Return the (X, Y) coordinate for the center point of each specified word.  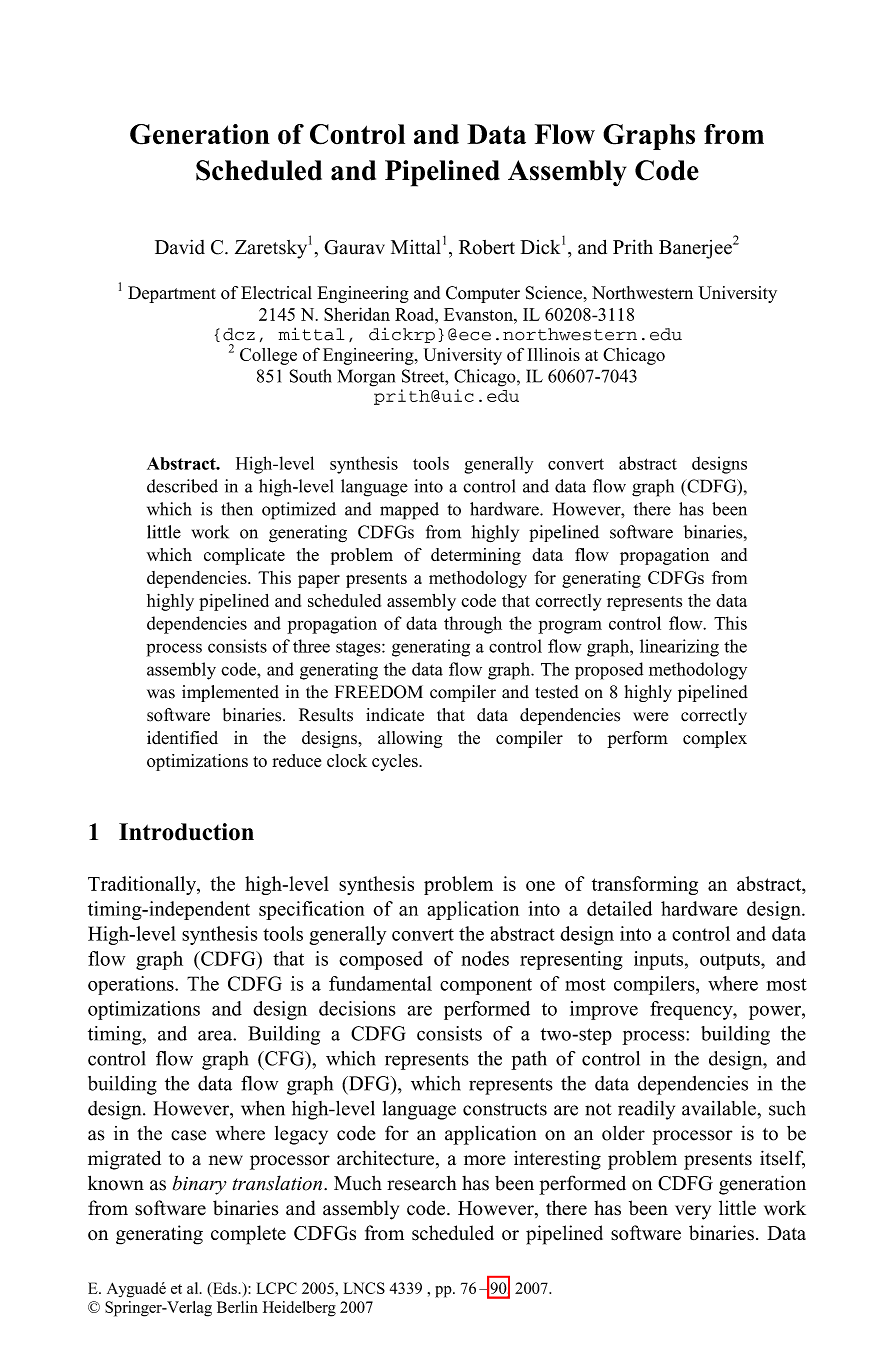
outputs (731, 961)
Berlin (237, 1307)
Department (172, 294)
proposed (609, 671)
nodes (485, 958)
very (693, 1212)
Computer (483, 294)
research (422, 1183)
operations (132, 985)
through (473, 625)
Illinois (554, 354)
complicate (244, 556)
